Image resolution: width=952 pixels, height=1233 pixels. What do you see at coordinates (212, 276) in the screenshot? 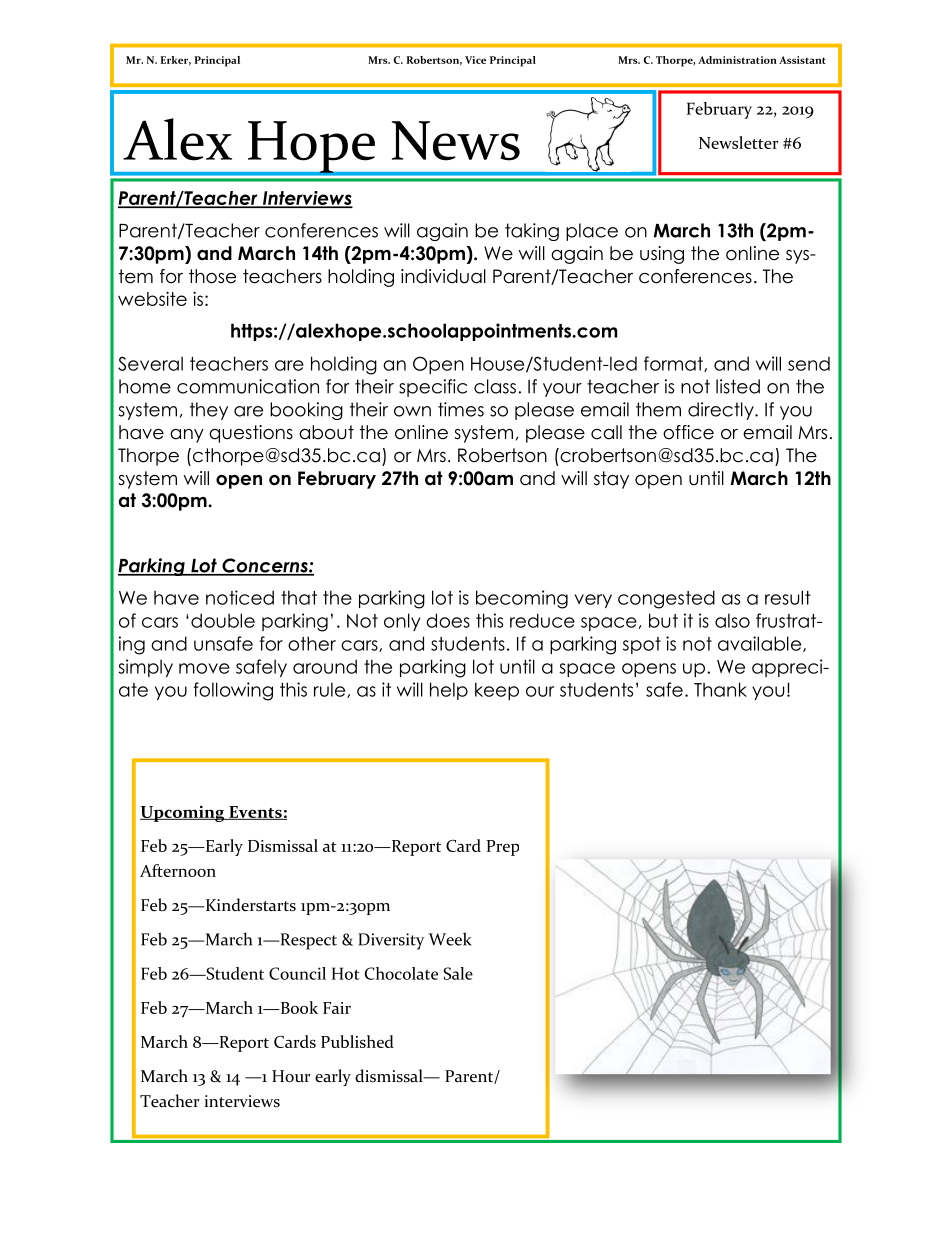
I see `those` at bounding box center [212, 276].
